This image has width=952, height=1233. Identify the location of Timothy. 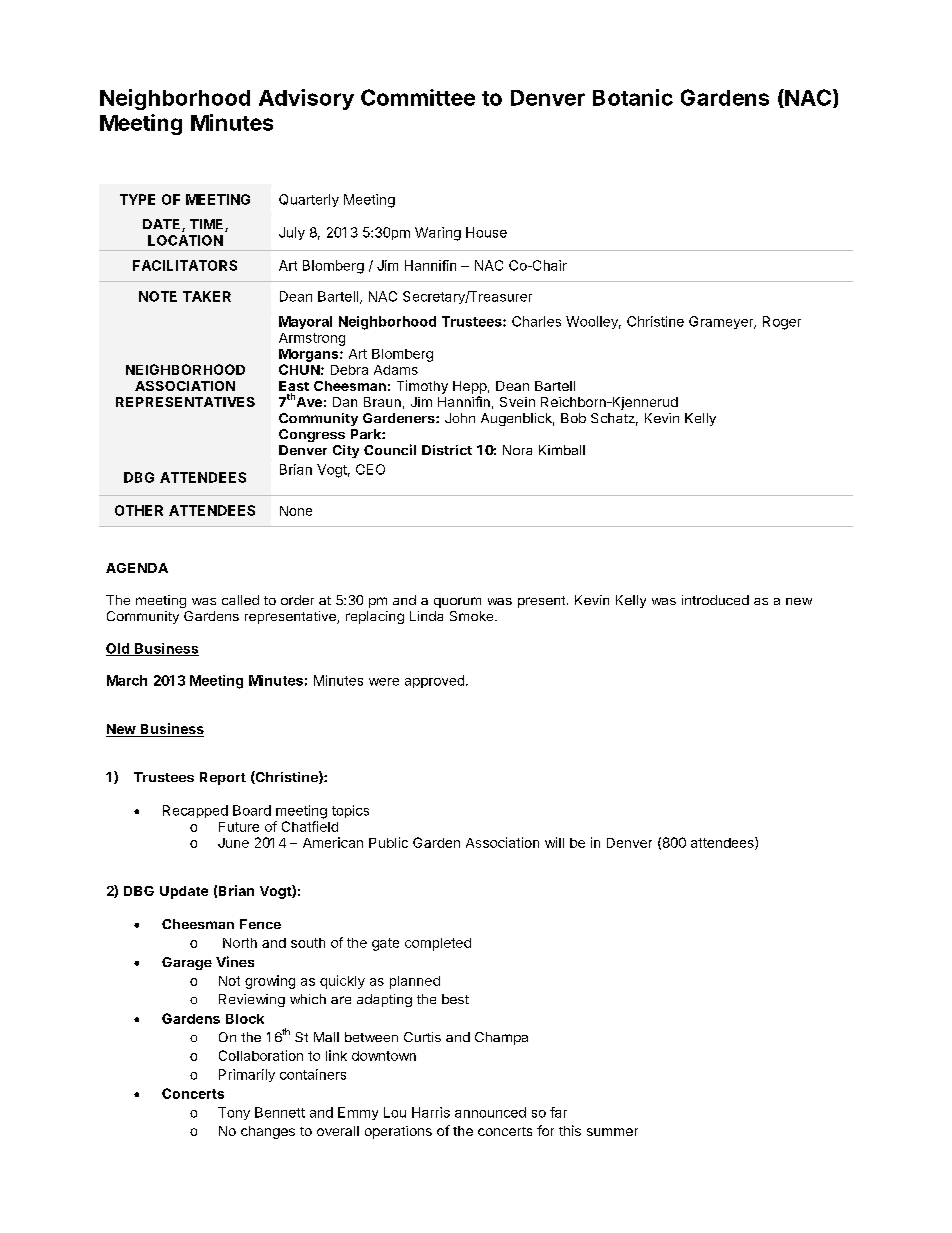
(422, 387).
